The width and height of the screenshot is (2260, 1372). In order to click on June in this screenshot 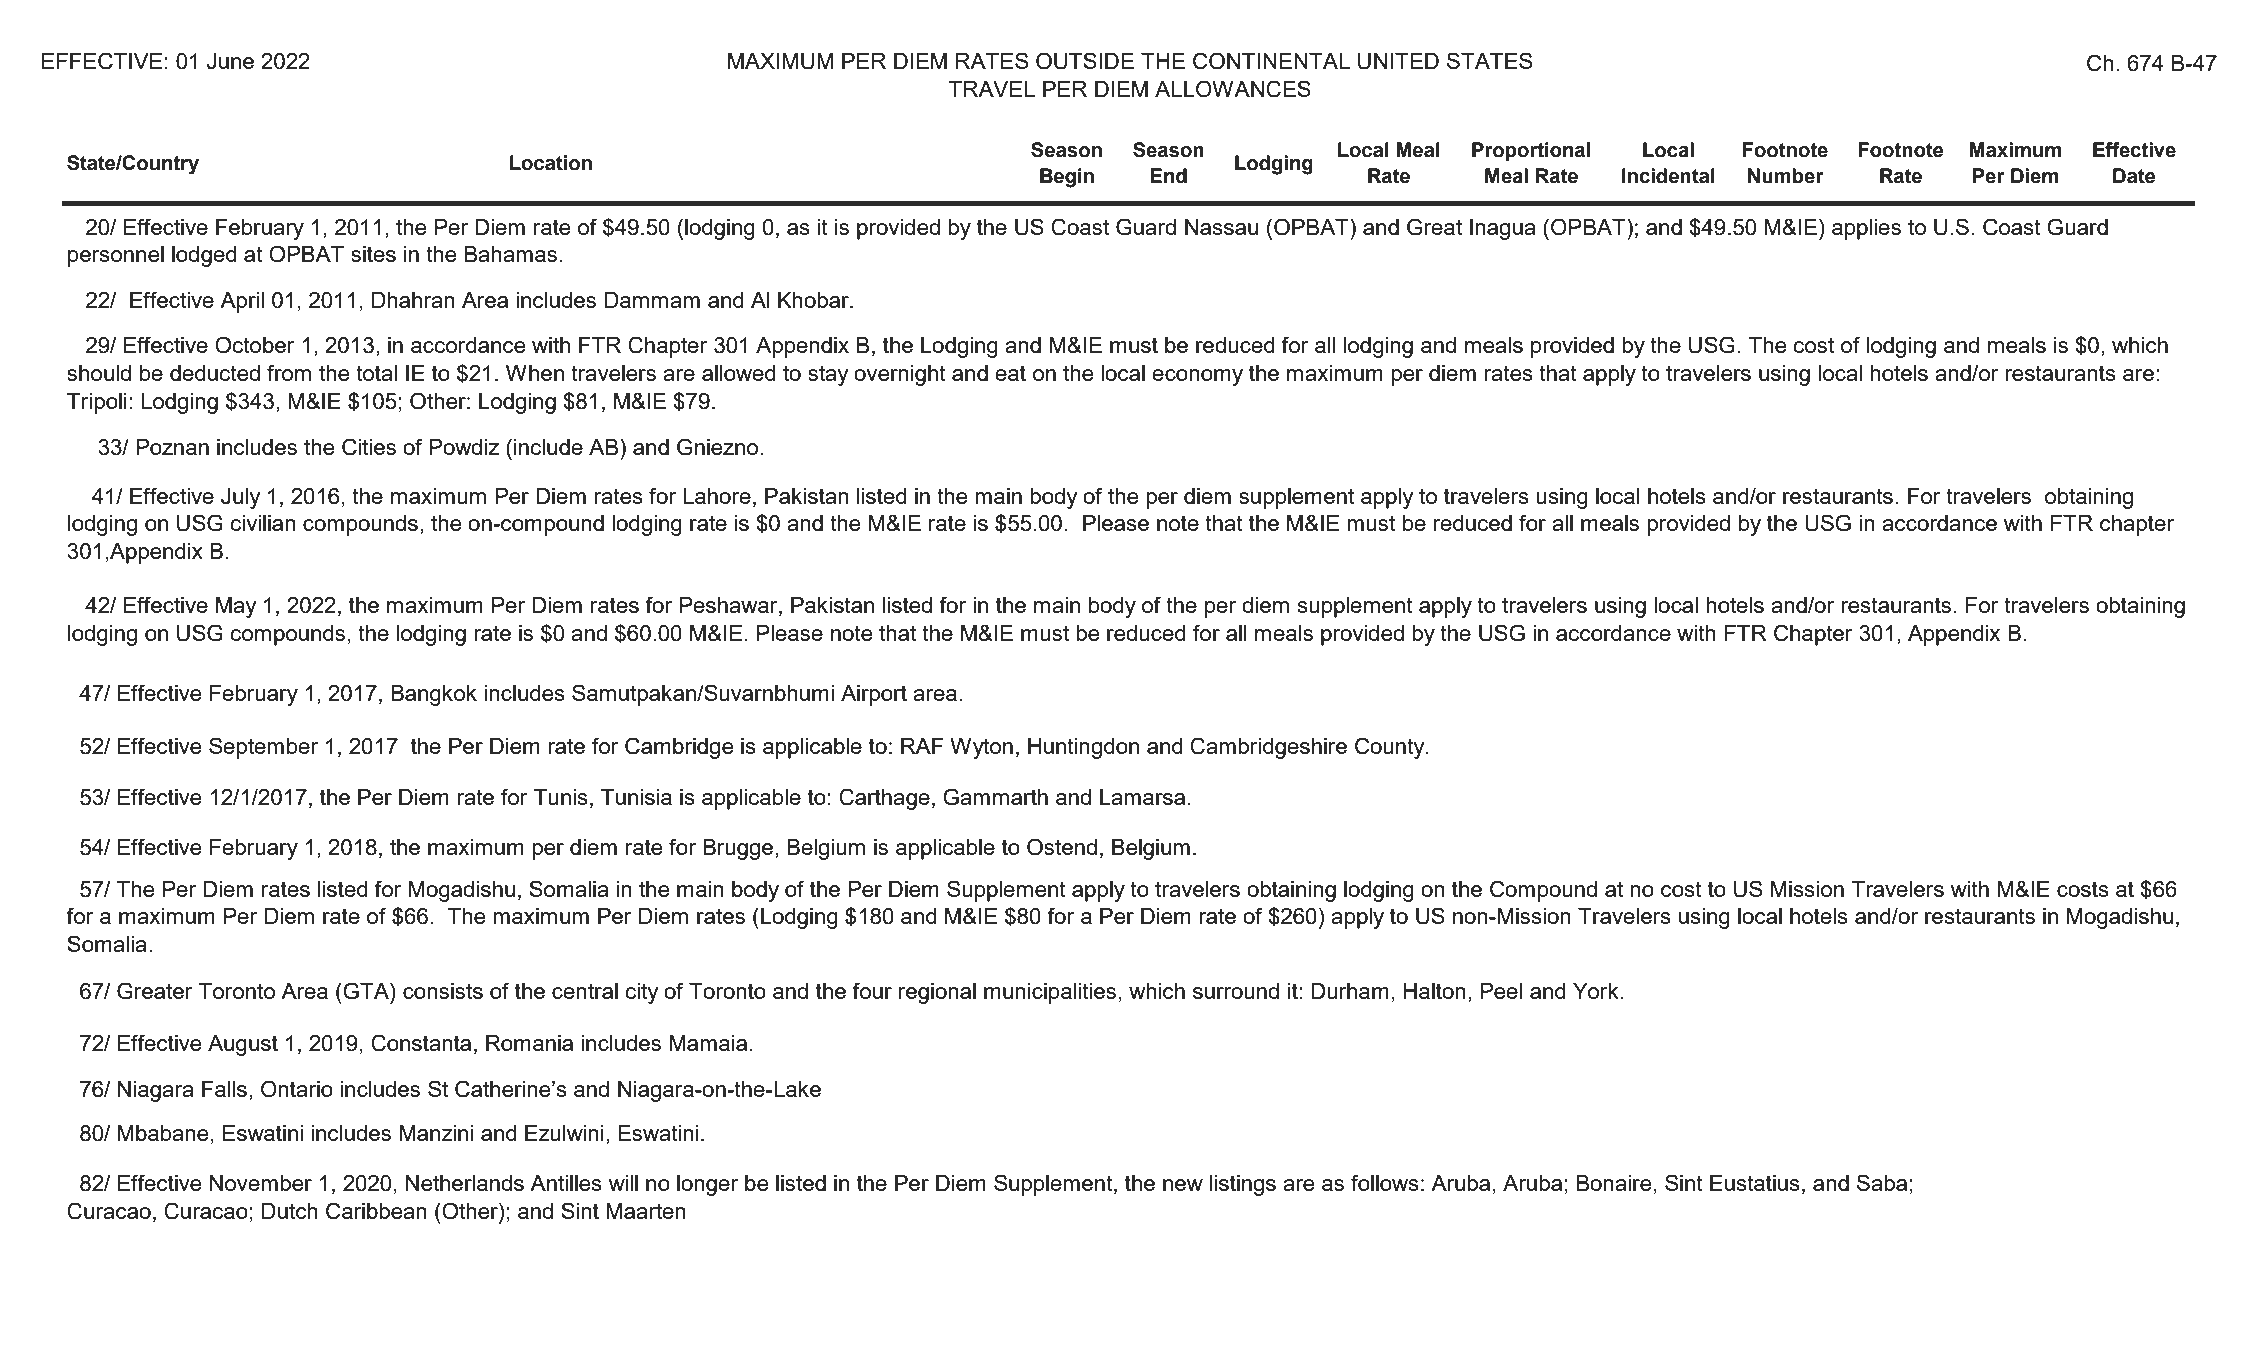, I will do `click(230, 61)`.
